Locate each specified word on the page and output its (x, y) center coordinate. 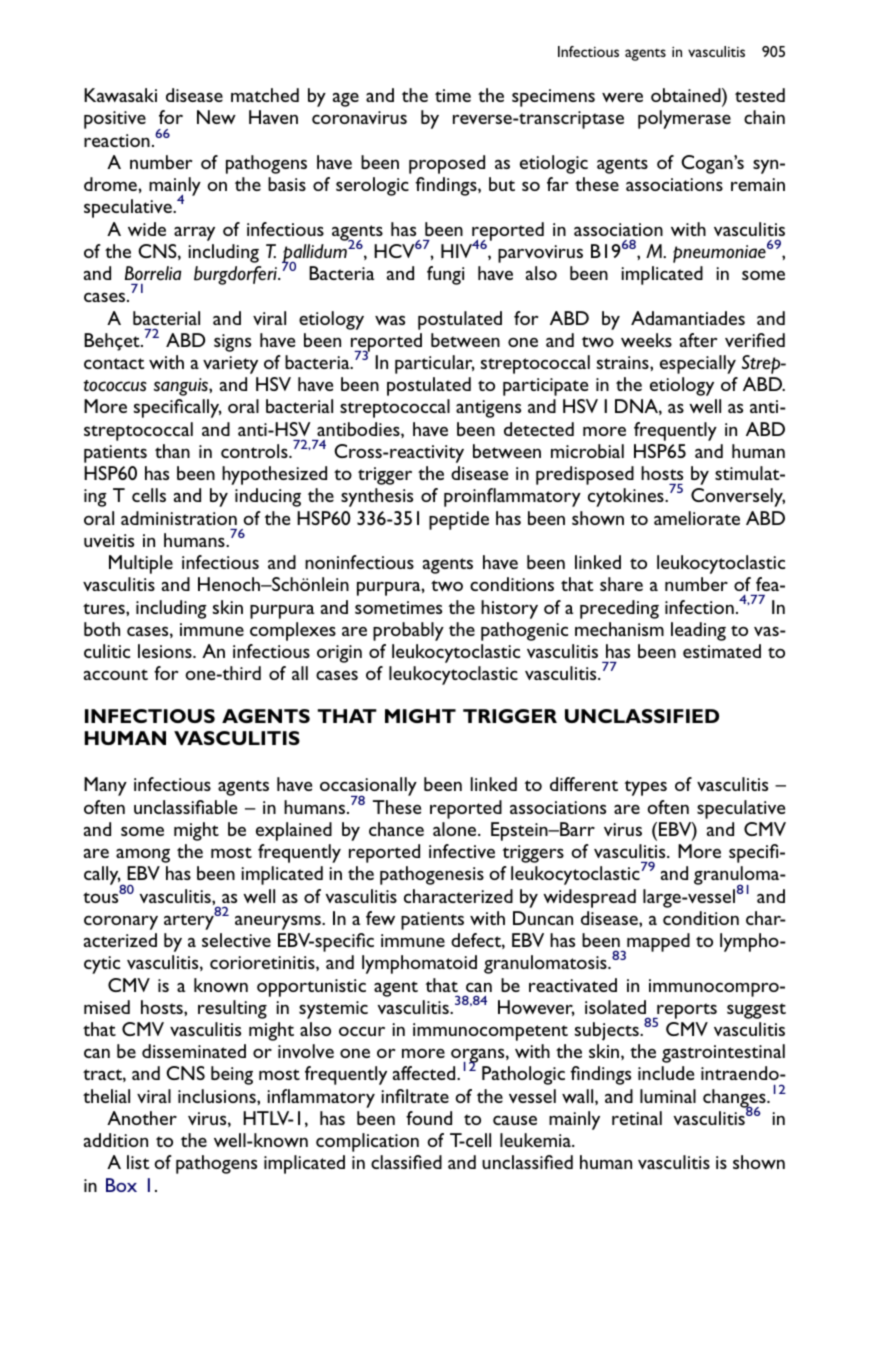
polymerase (684, 119)
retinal (637, 1118)
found (429, 1118)
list (138, 1162)
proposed (447, 164)
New (216, 117)
